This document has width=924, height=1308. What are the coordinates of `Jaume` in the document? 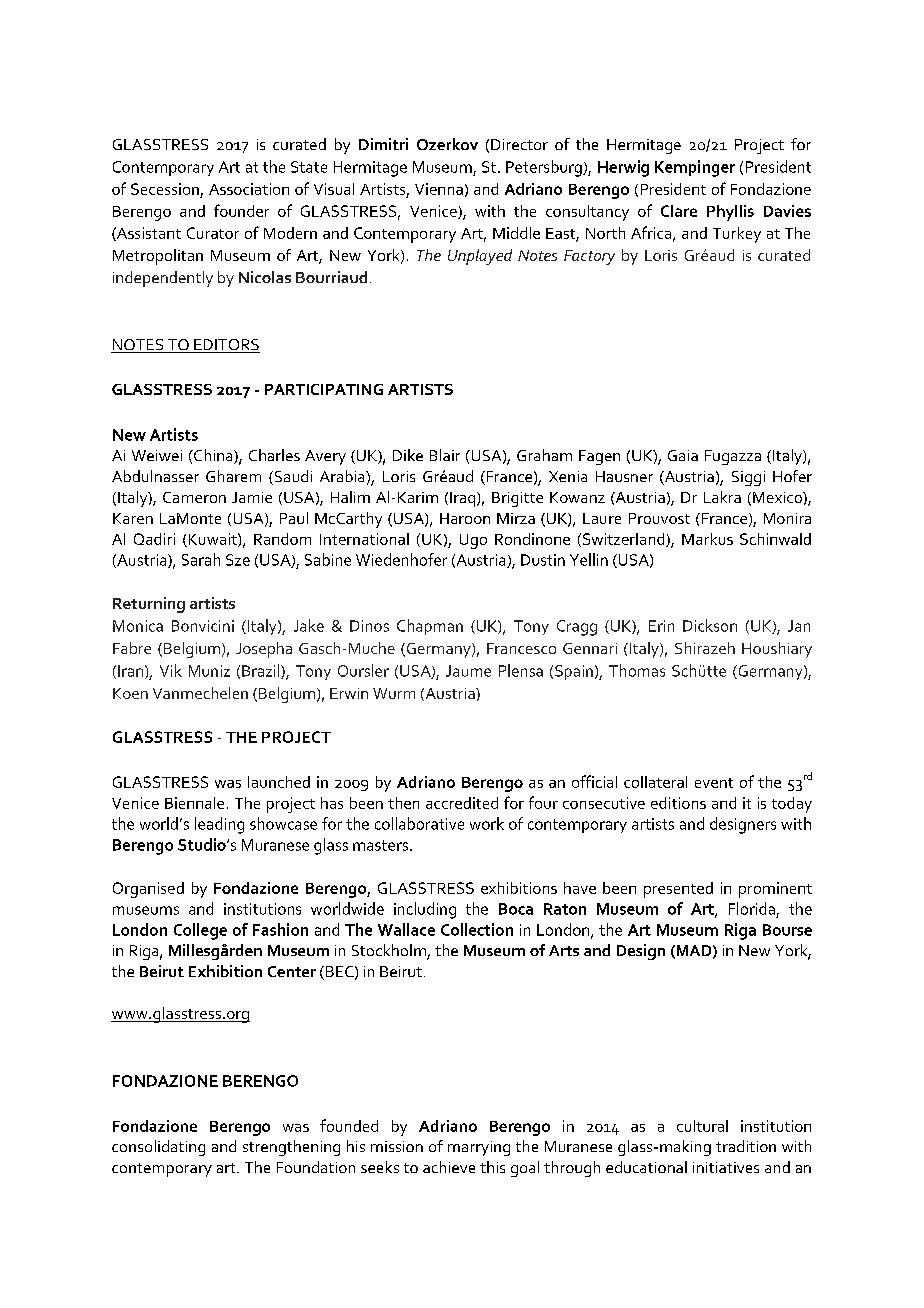 It's located at (468, 671).
